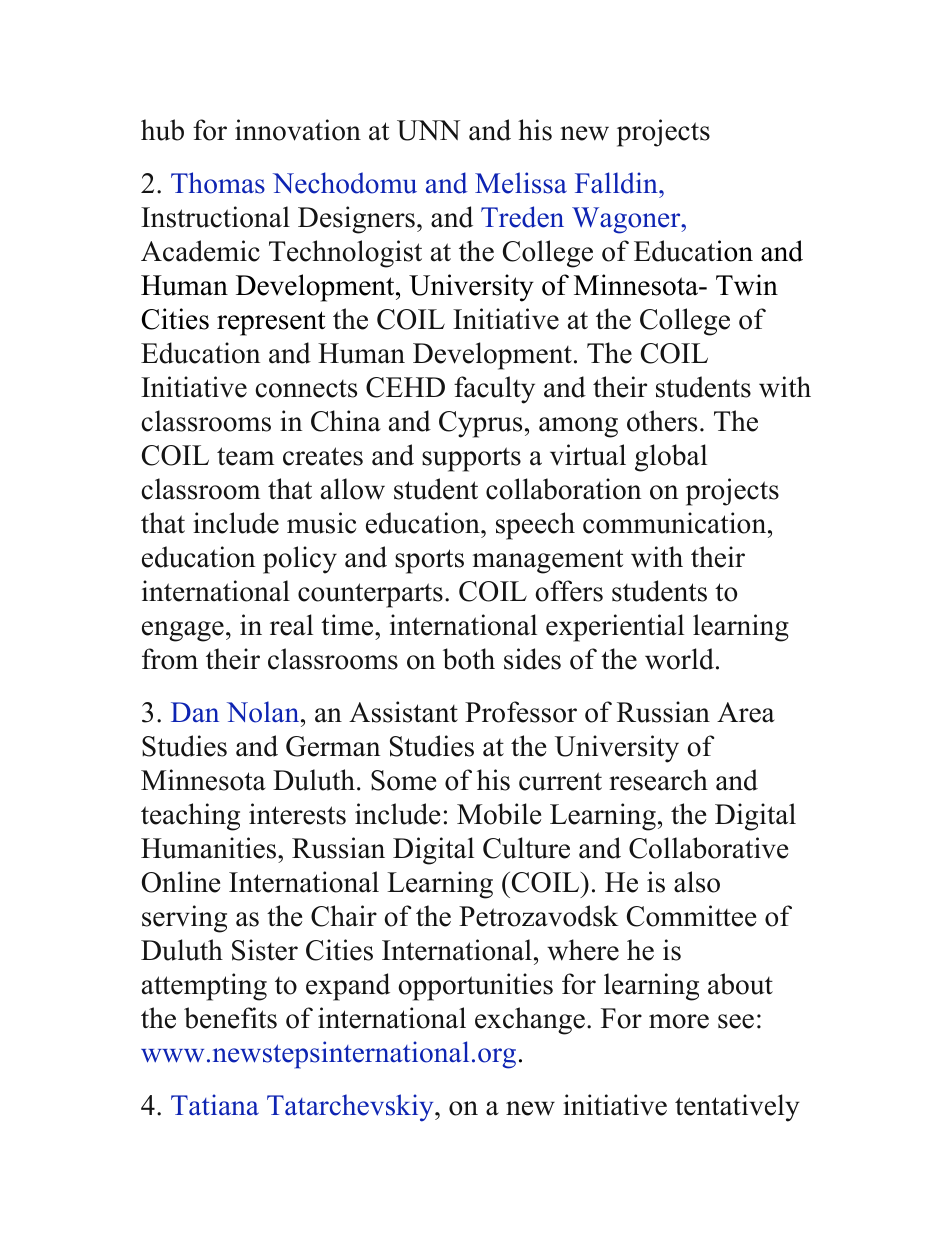 The image size is (952, 1233). Describe the element at coordinates (469, 659) in the document. I see `both` at that location.
